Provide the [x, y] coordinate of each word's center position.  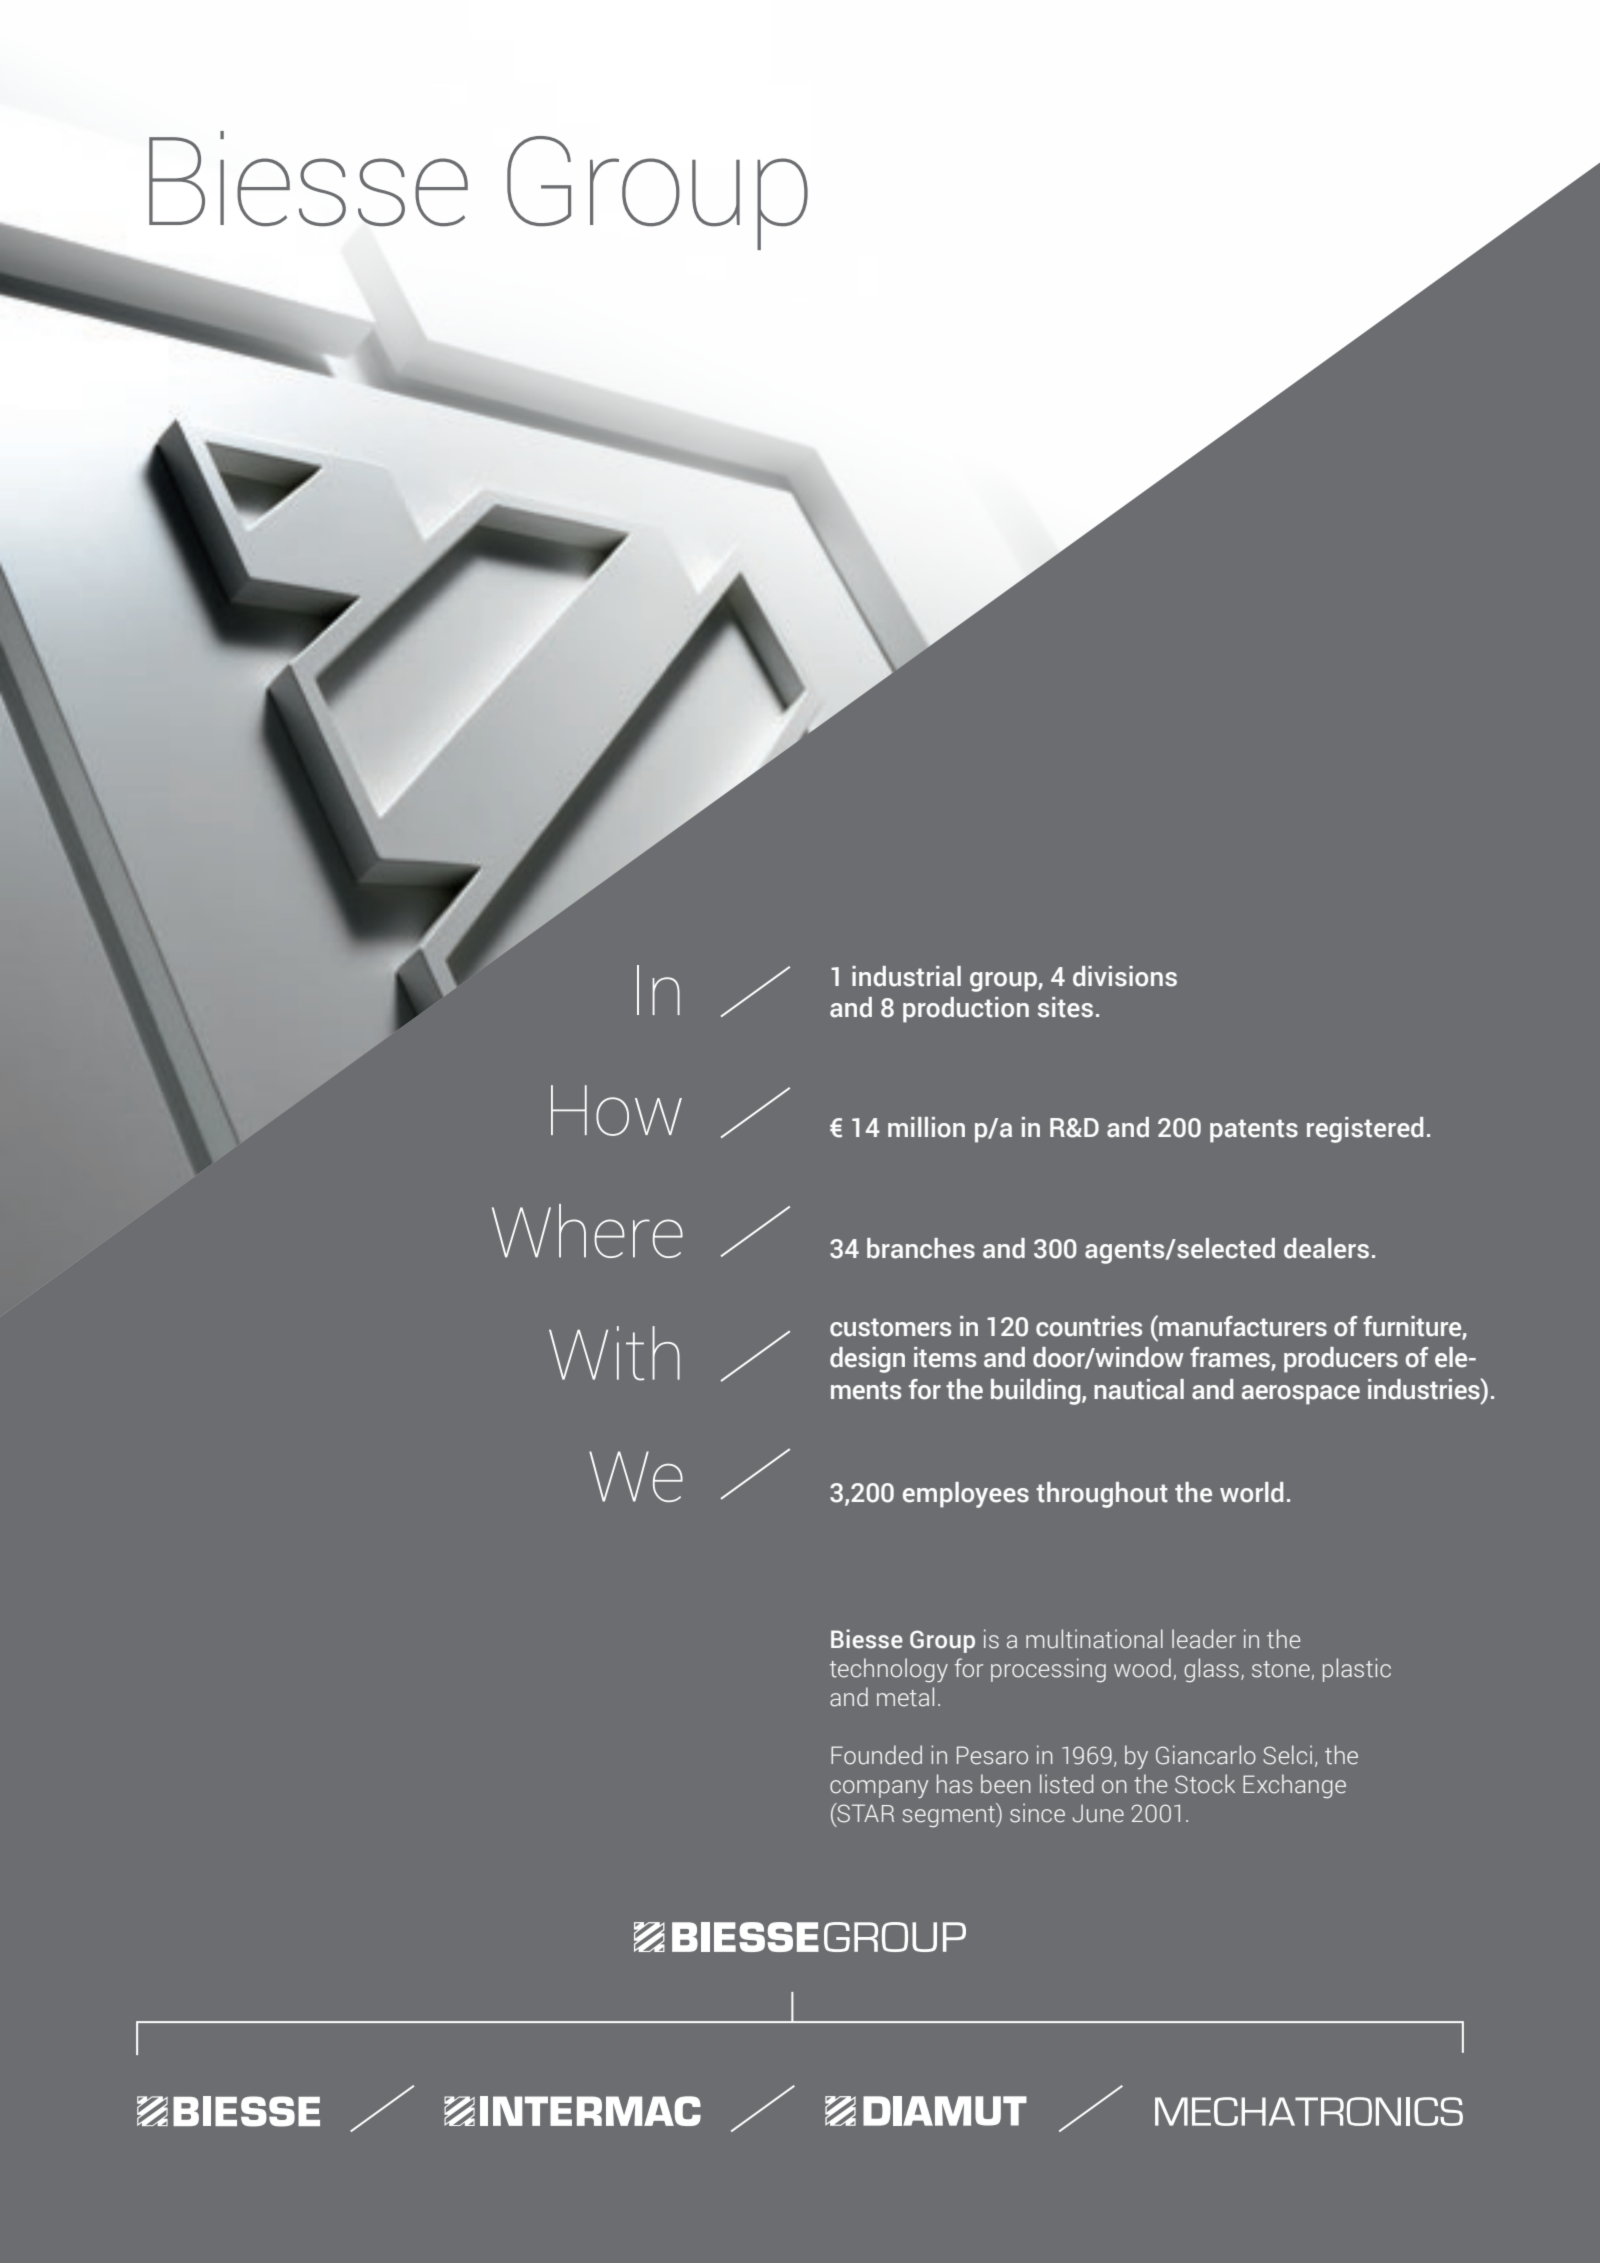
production [966, 1010]
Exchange [1294, 1786]
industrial [906, 976]
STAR [864, 1813]
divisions [1125, 976]
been [1006, 1784]
